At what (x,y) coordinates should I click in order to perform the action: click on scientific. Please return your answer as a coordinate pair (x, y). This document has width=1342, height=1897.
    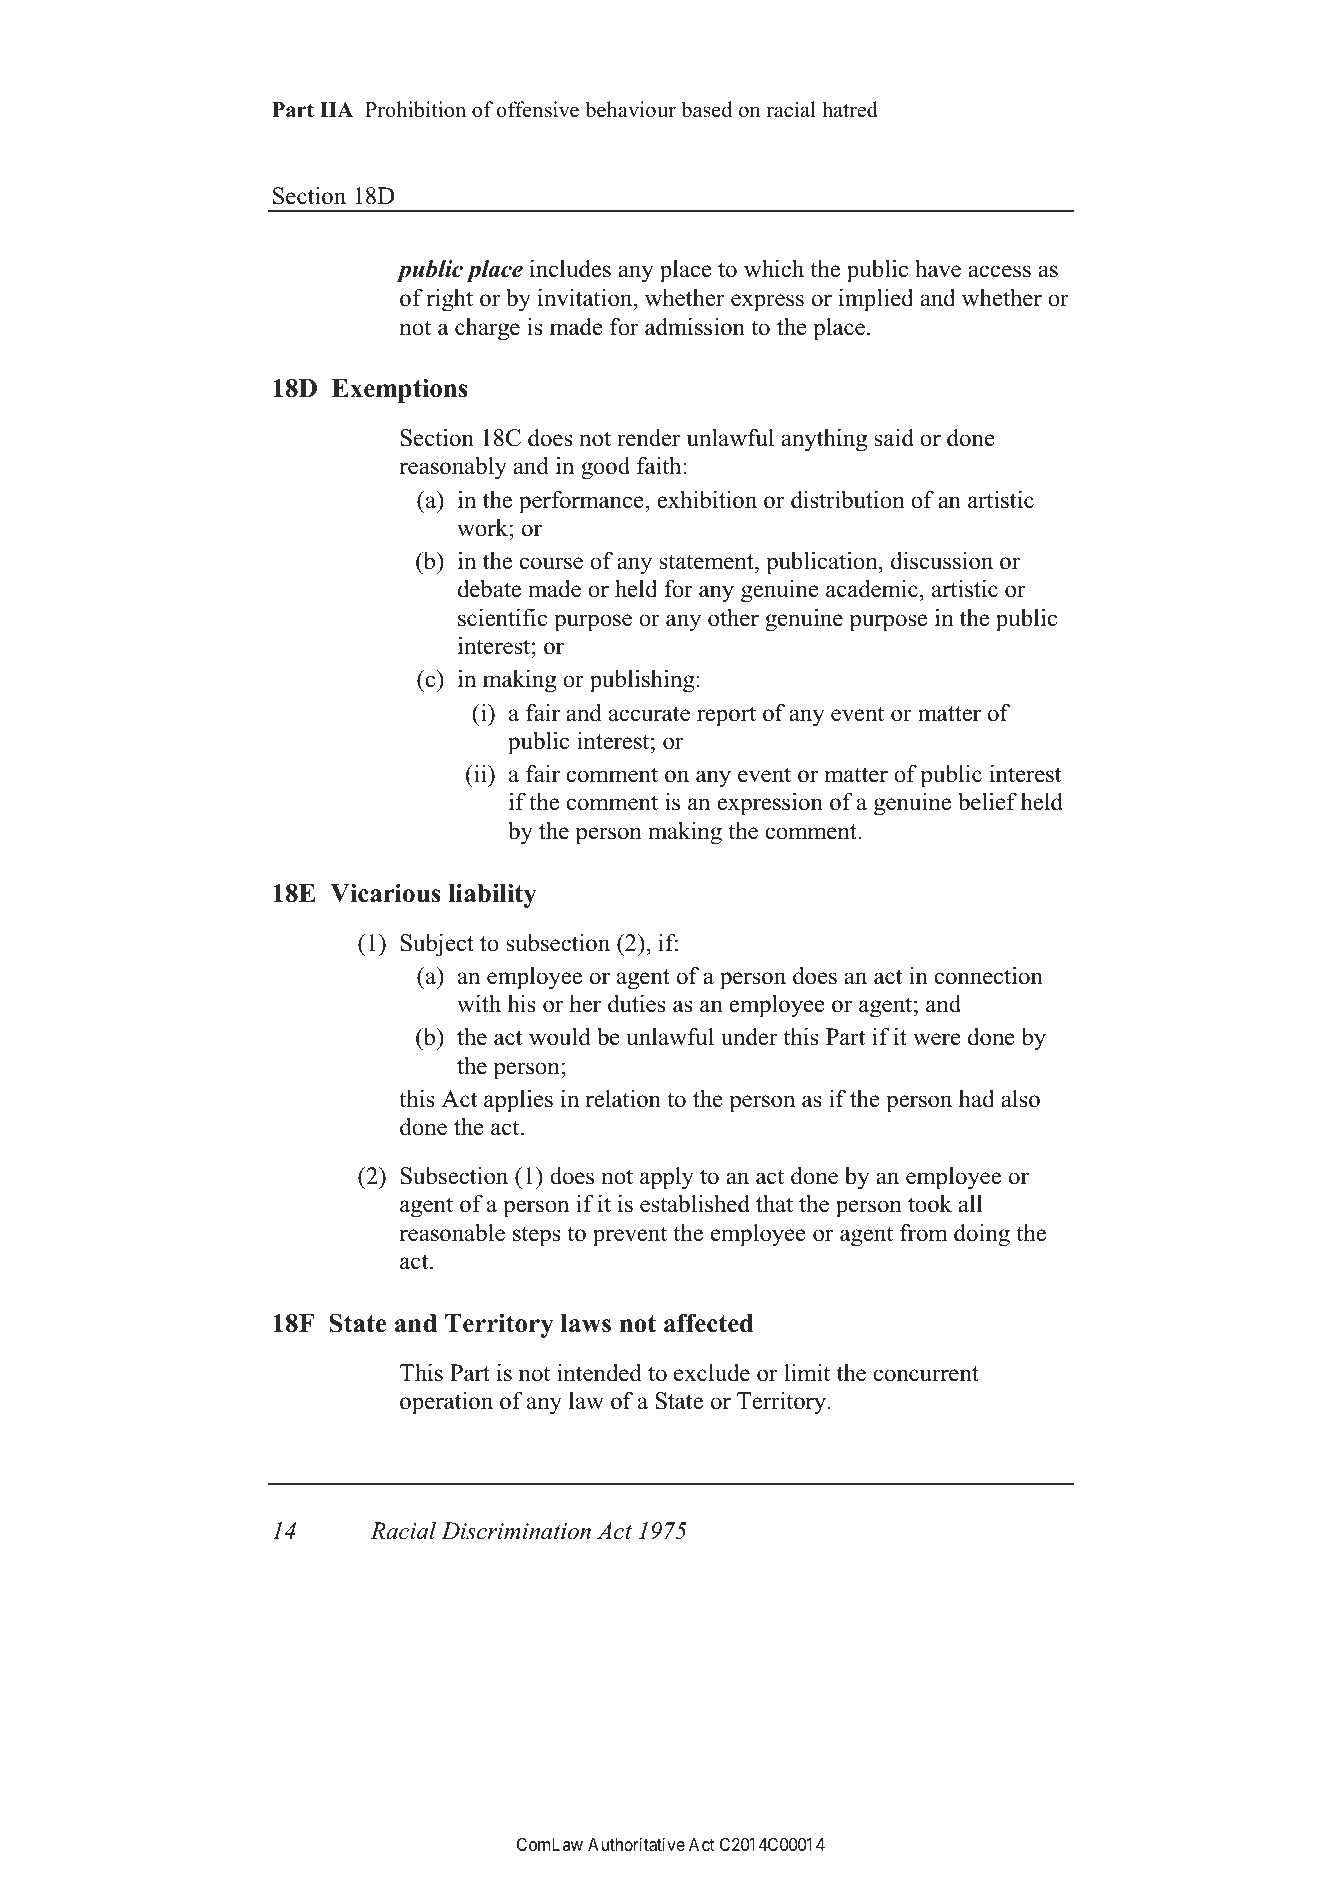
    Looking at the image, I should click on (502, 617).
